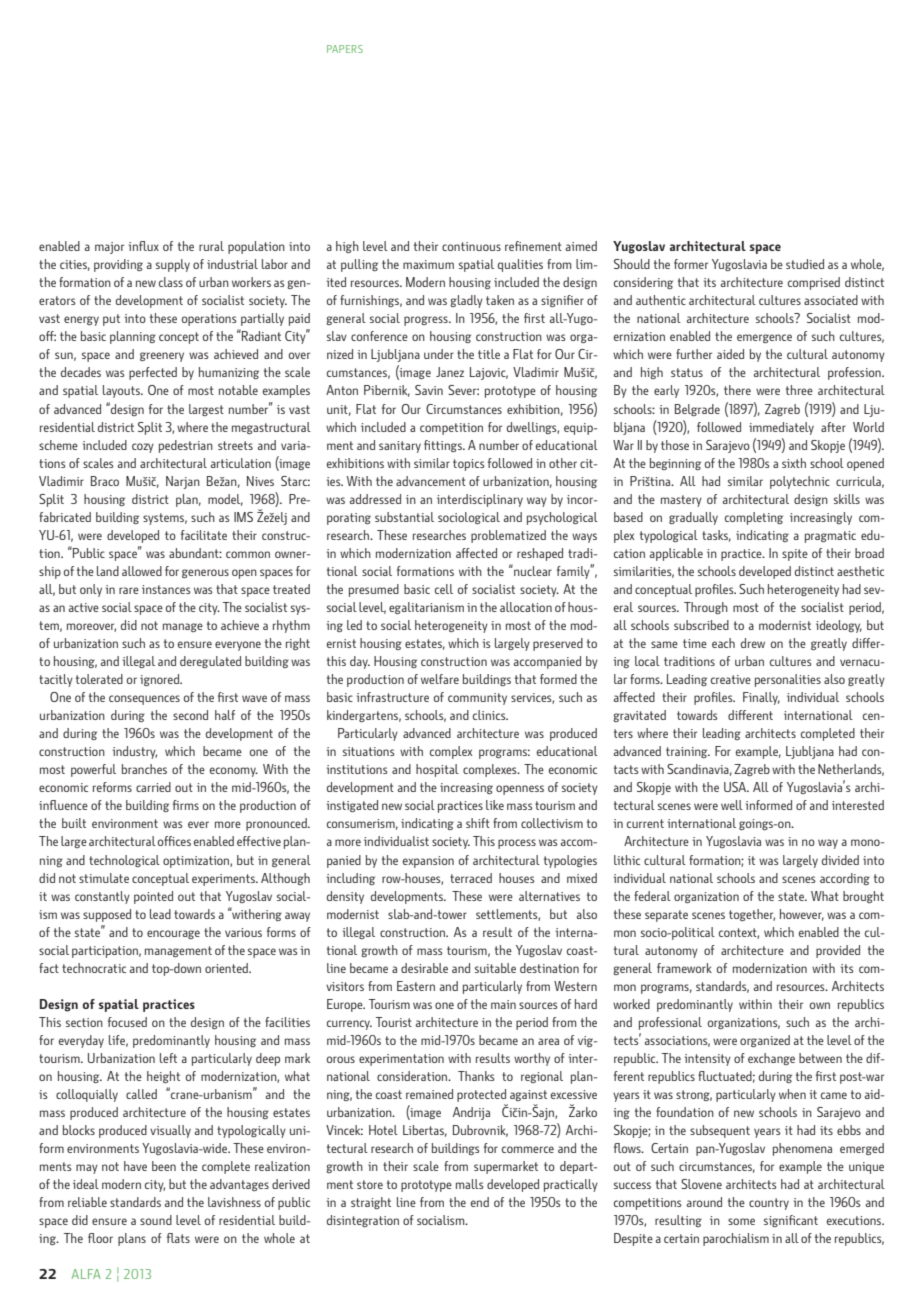  What do you see at coordinates (764, 338) in the screenshot?
I see `emergence` at bounding box center [764, 338].
